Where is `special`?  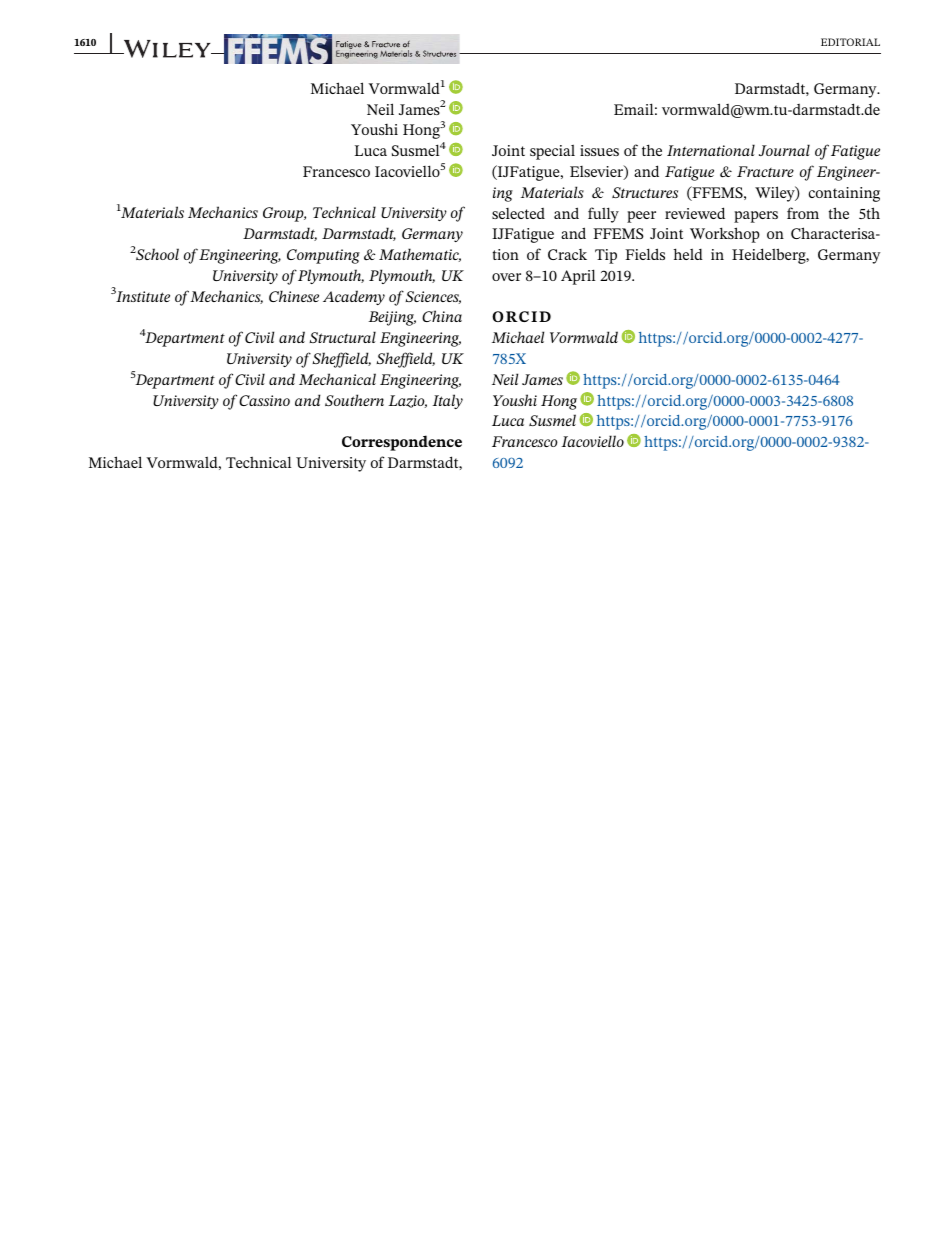
special is located at coordinates (552, 152).
